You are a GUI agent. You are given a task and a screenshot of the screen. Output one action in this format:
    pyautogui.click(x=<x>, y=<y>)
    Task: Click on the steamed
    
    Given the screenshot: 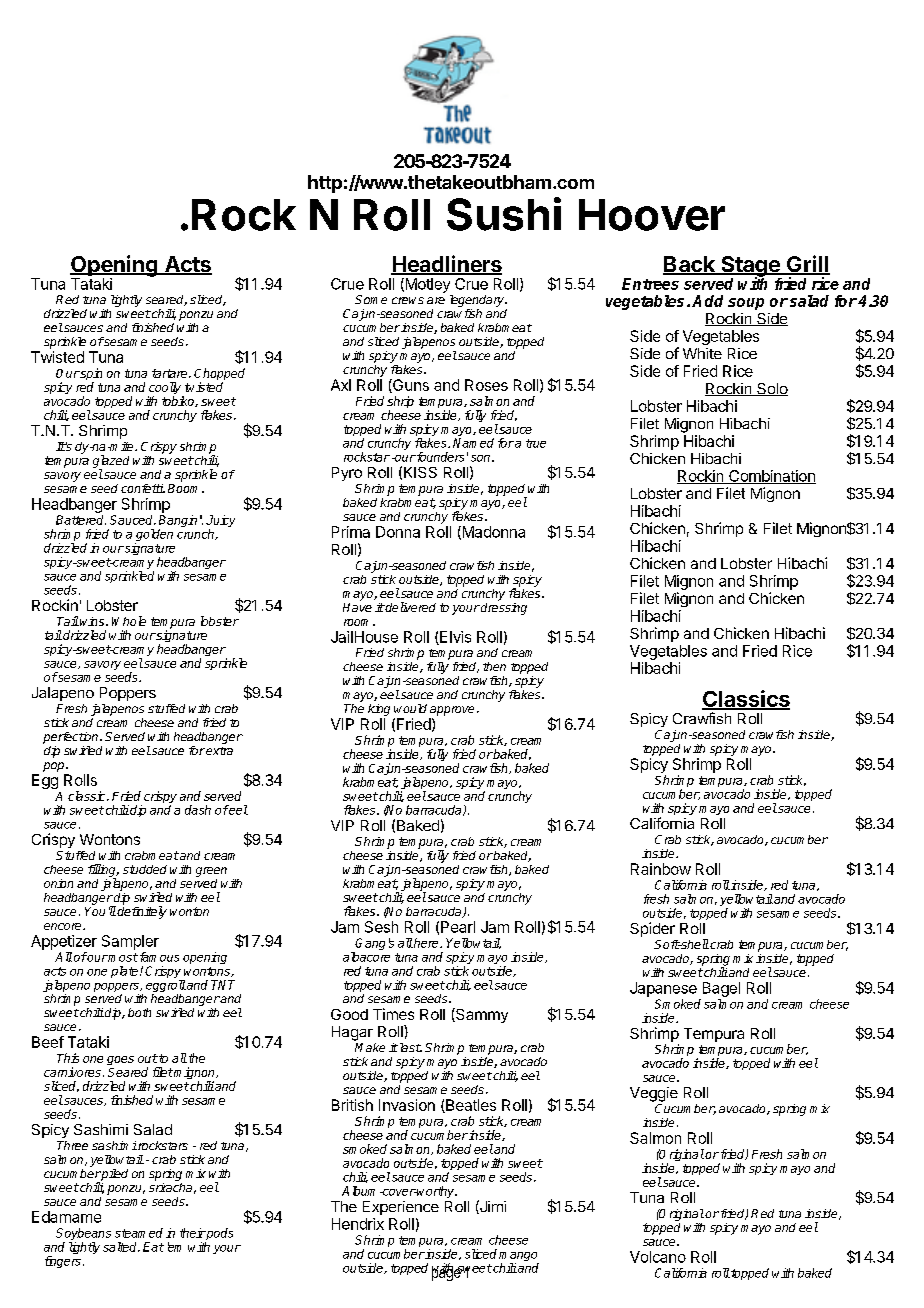 What is the action you would take?
    pyautogui.click(x=139, y=1233)
